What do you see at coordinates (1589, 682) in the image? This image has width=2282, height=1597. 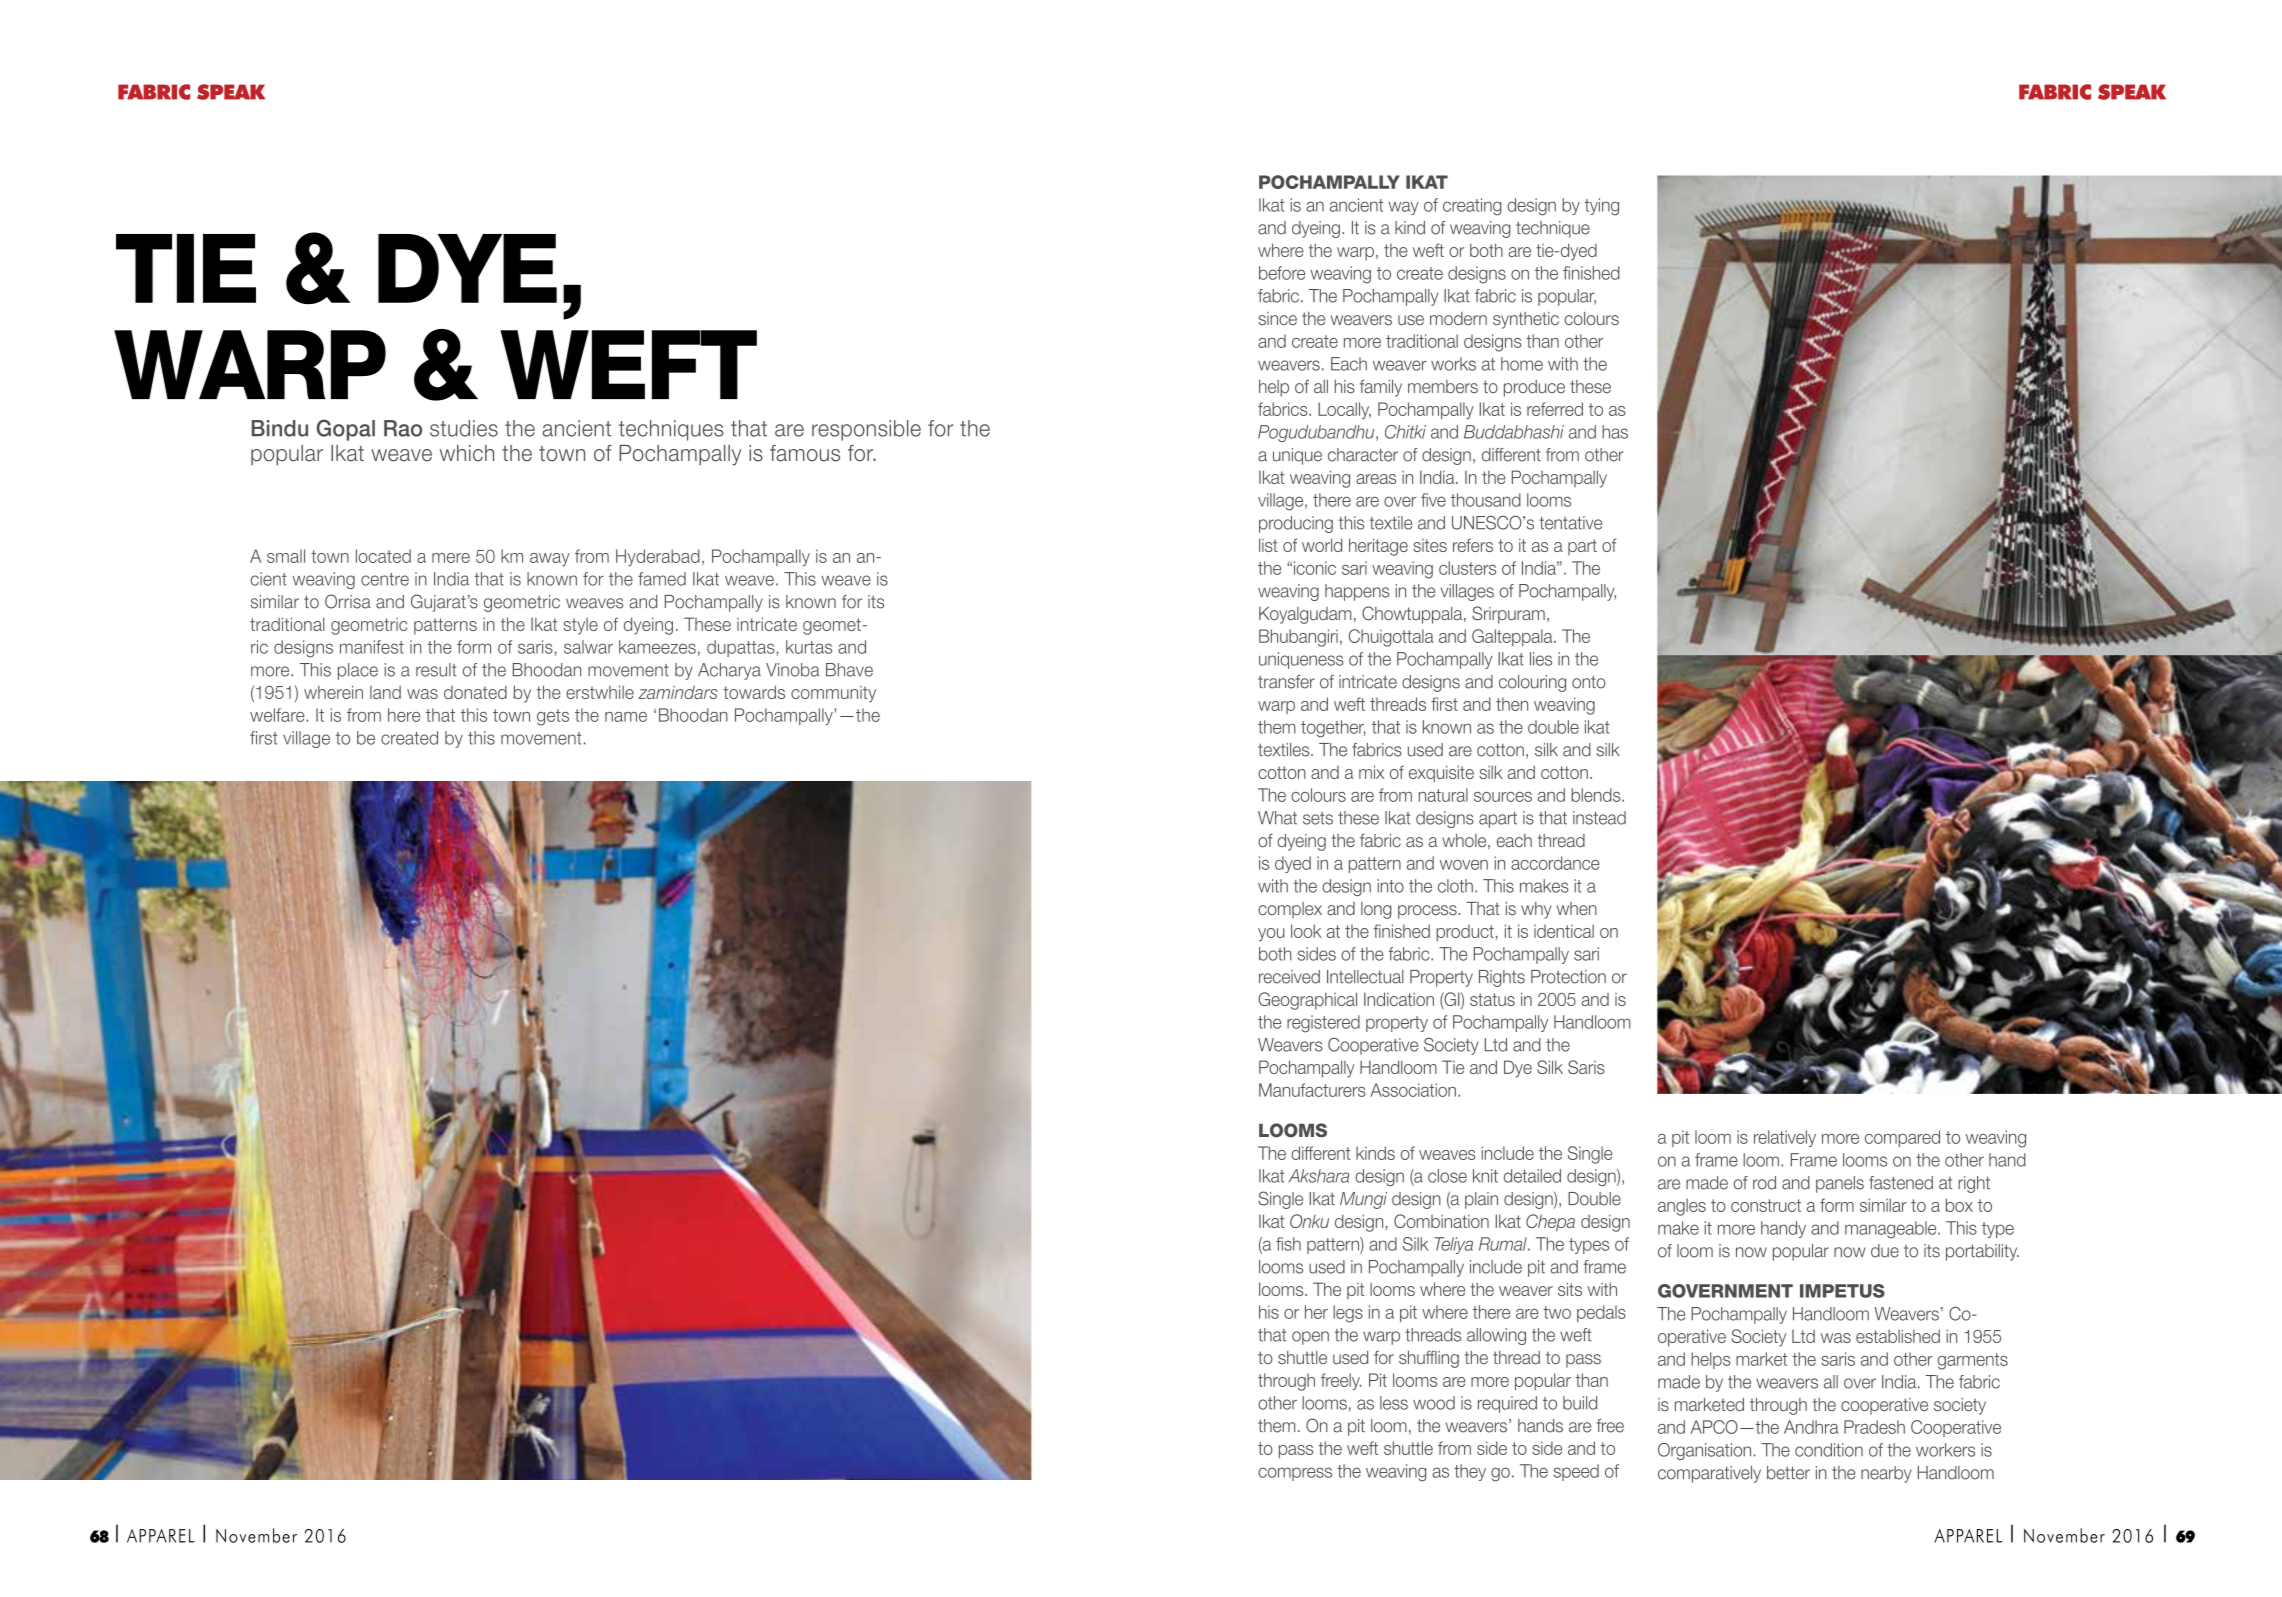 I see `onto` at bounding box center [1589, 682].
